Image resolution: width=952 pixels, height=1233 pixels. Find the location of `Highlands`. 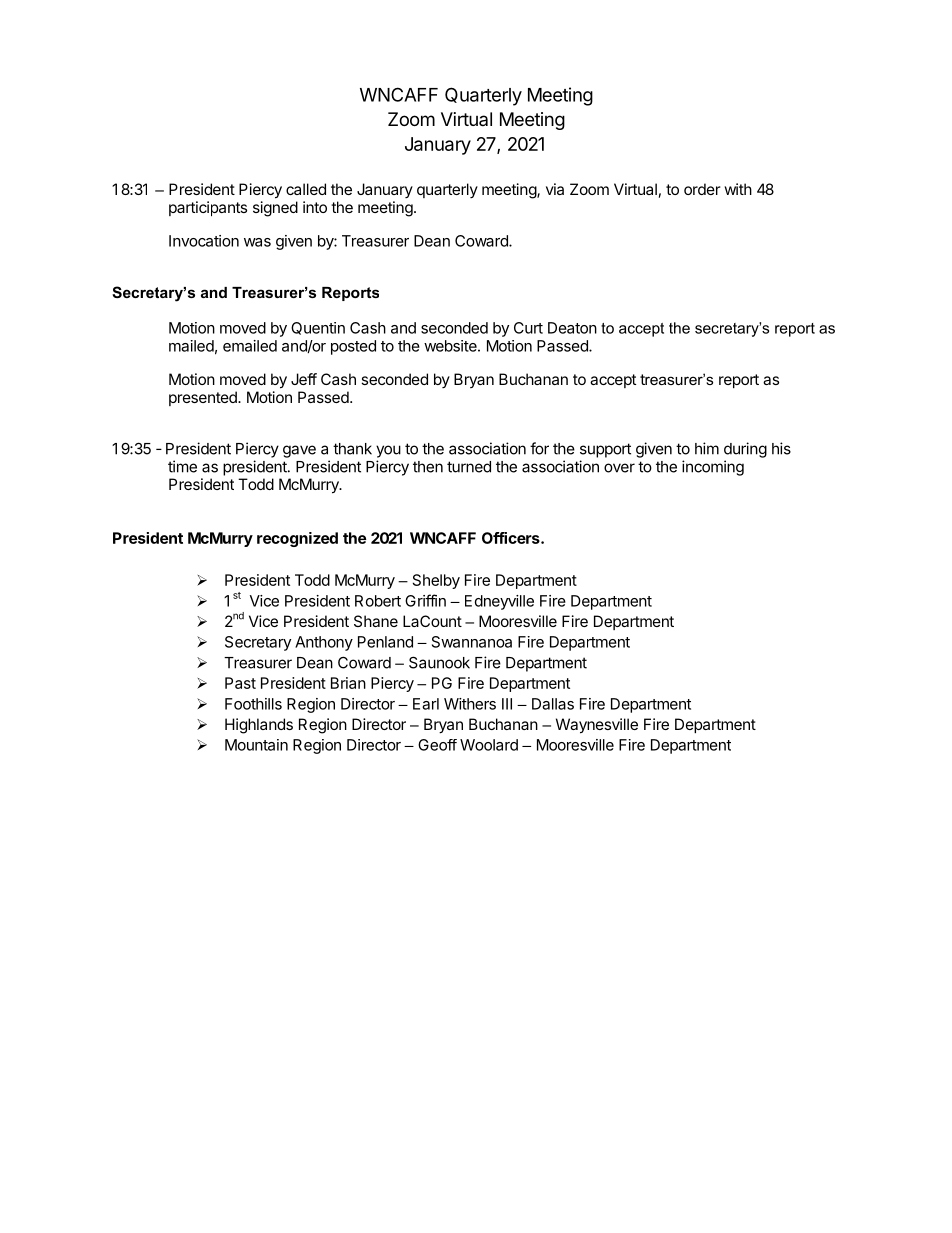

Highlands is located at coordinates (259, 726).
